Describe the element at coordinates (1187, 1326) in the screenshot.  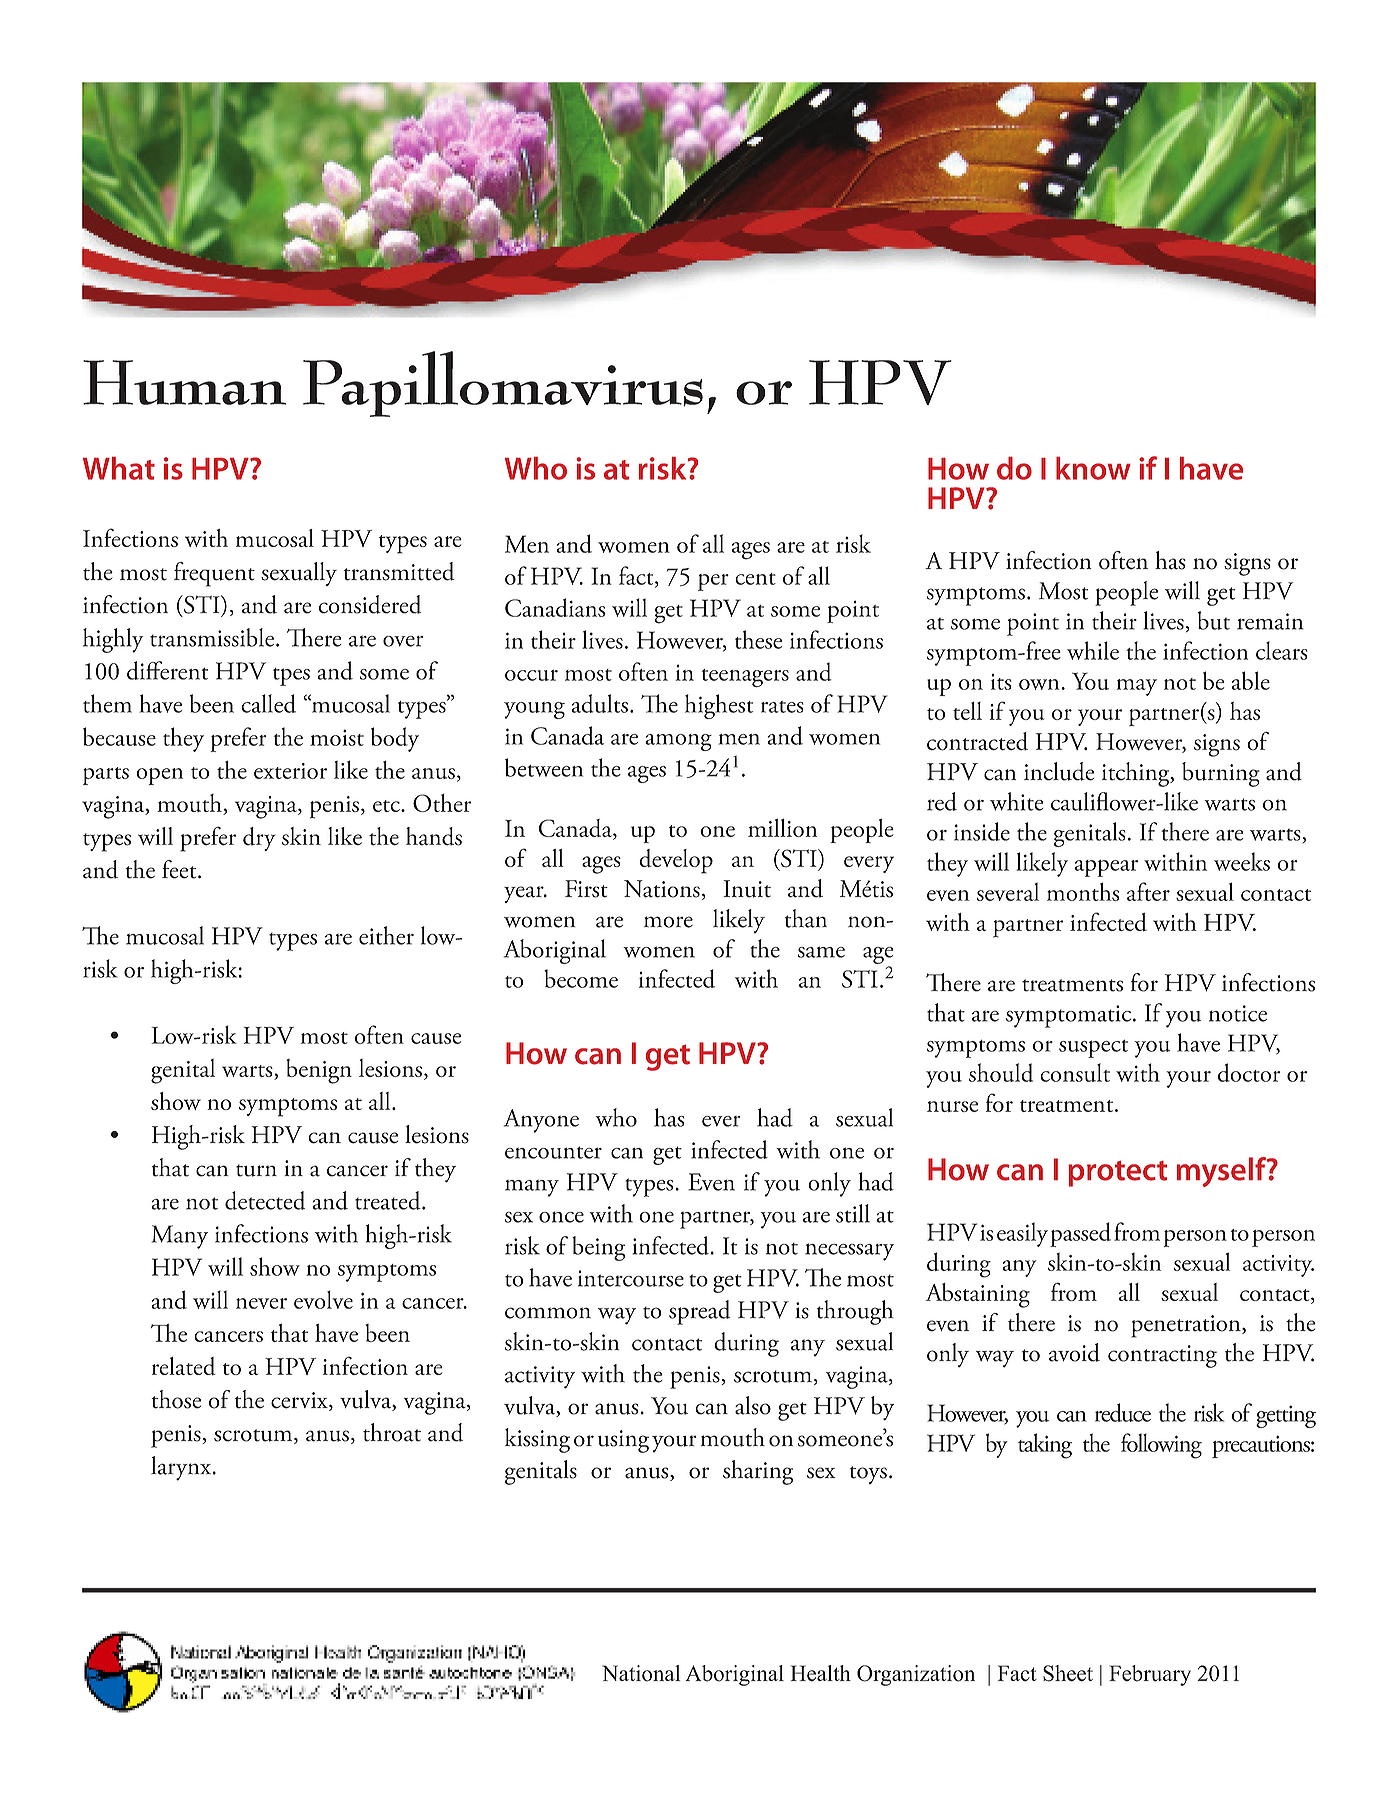
I see `penetration` at that location.
